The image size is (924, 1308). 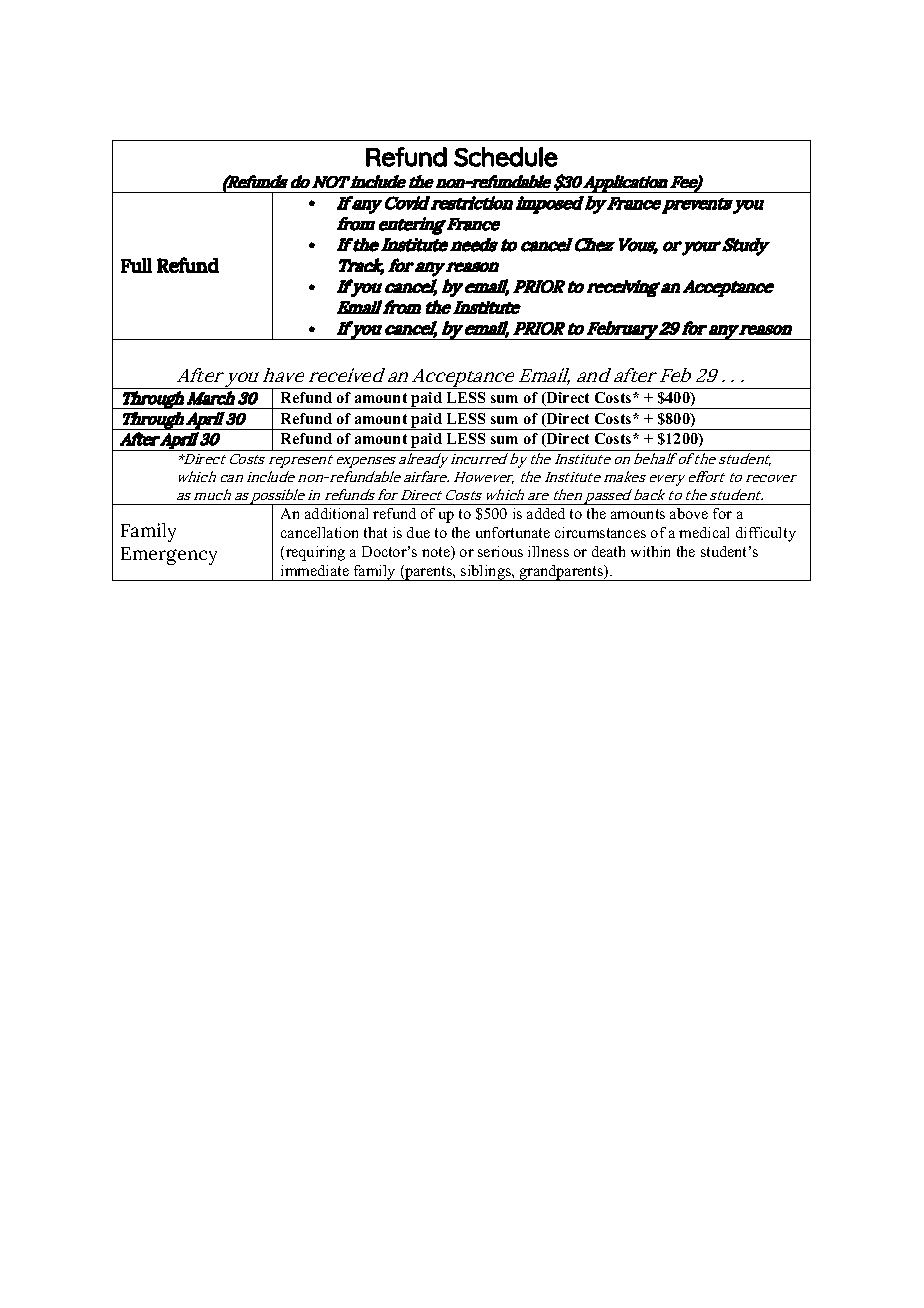 What do you see at coordinates (169, 556) in the page?
I see `Emergency` at bounding box center [169, 556].
